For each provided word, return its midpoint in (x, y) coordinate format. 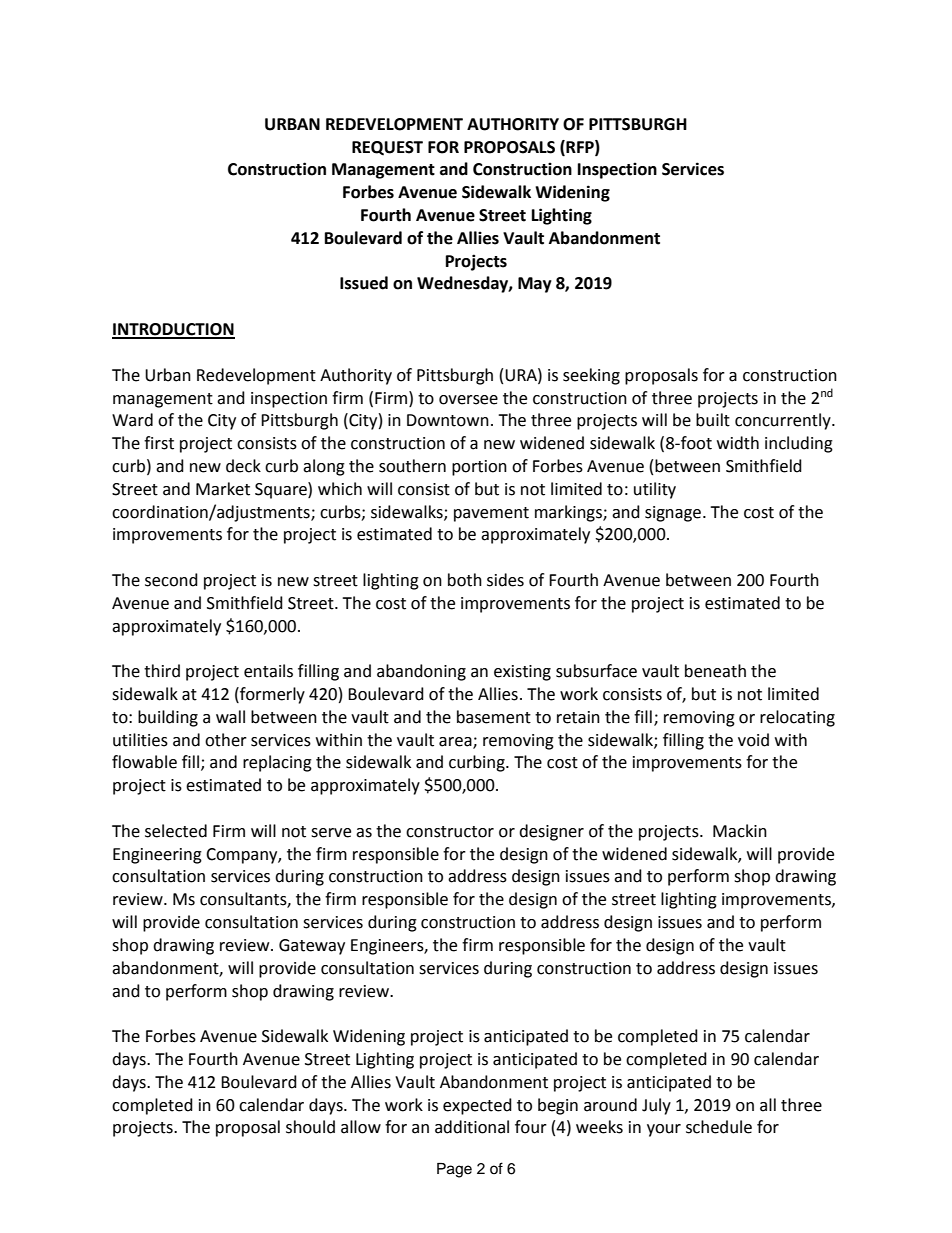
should (310, 1127)
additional (472, 1127)
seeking (591, 376)
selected (176, 831)
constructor (450, 832)
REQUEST (387, 148)
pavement (491, 514)
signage (673, 514)
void (753, 740)
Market (223, 489)
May (535, 285)
